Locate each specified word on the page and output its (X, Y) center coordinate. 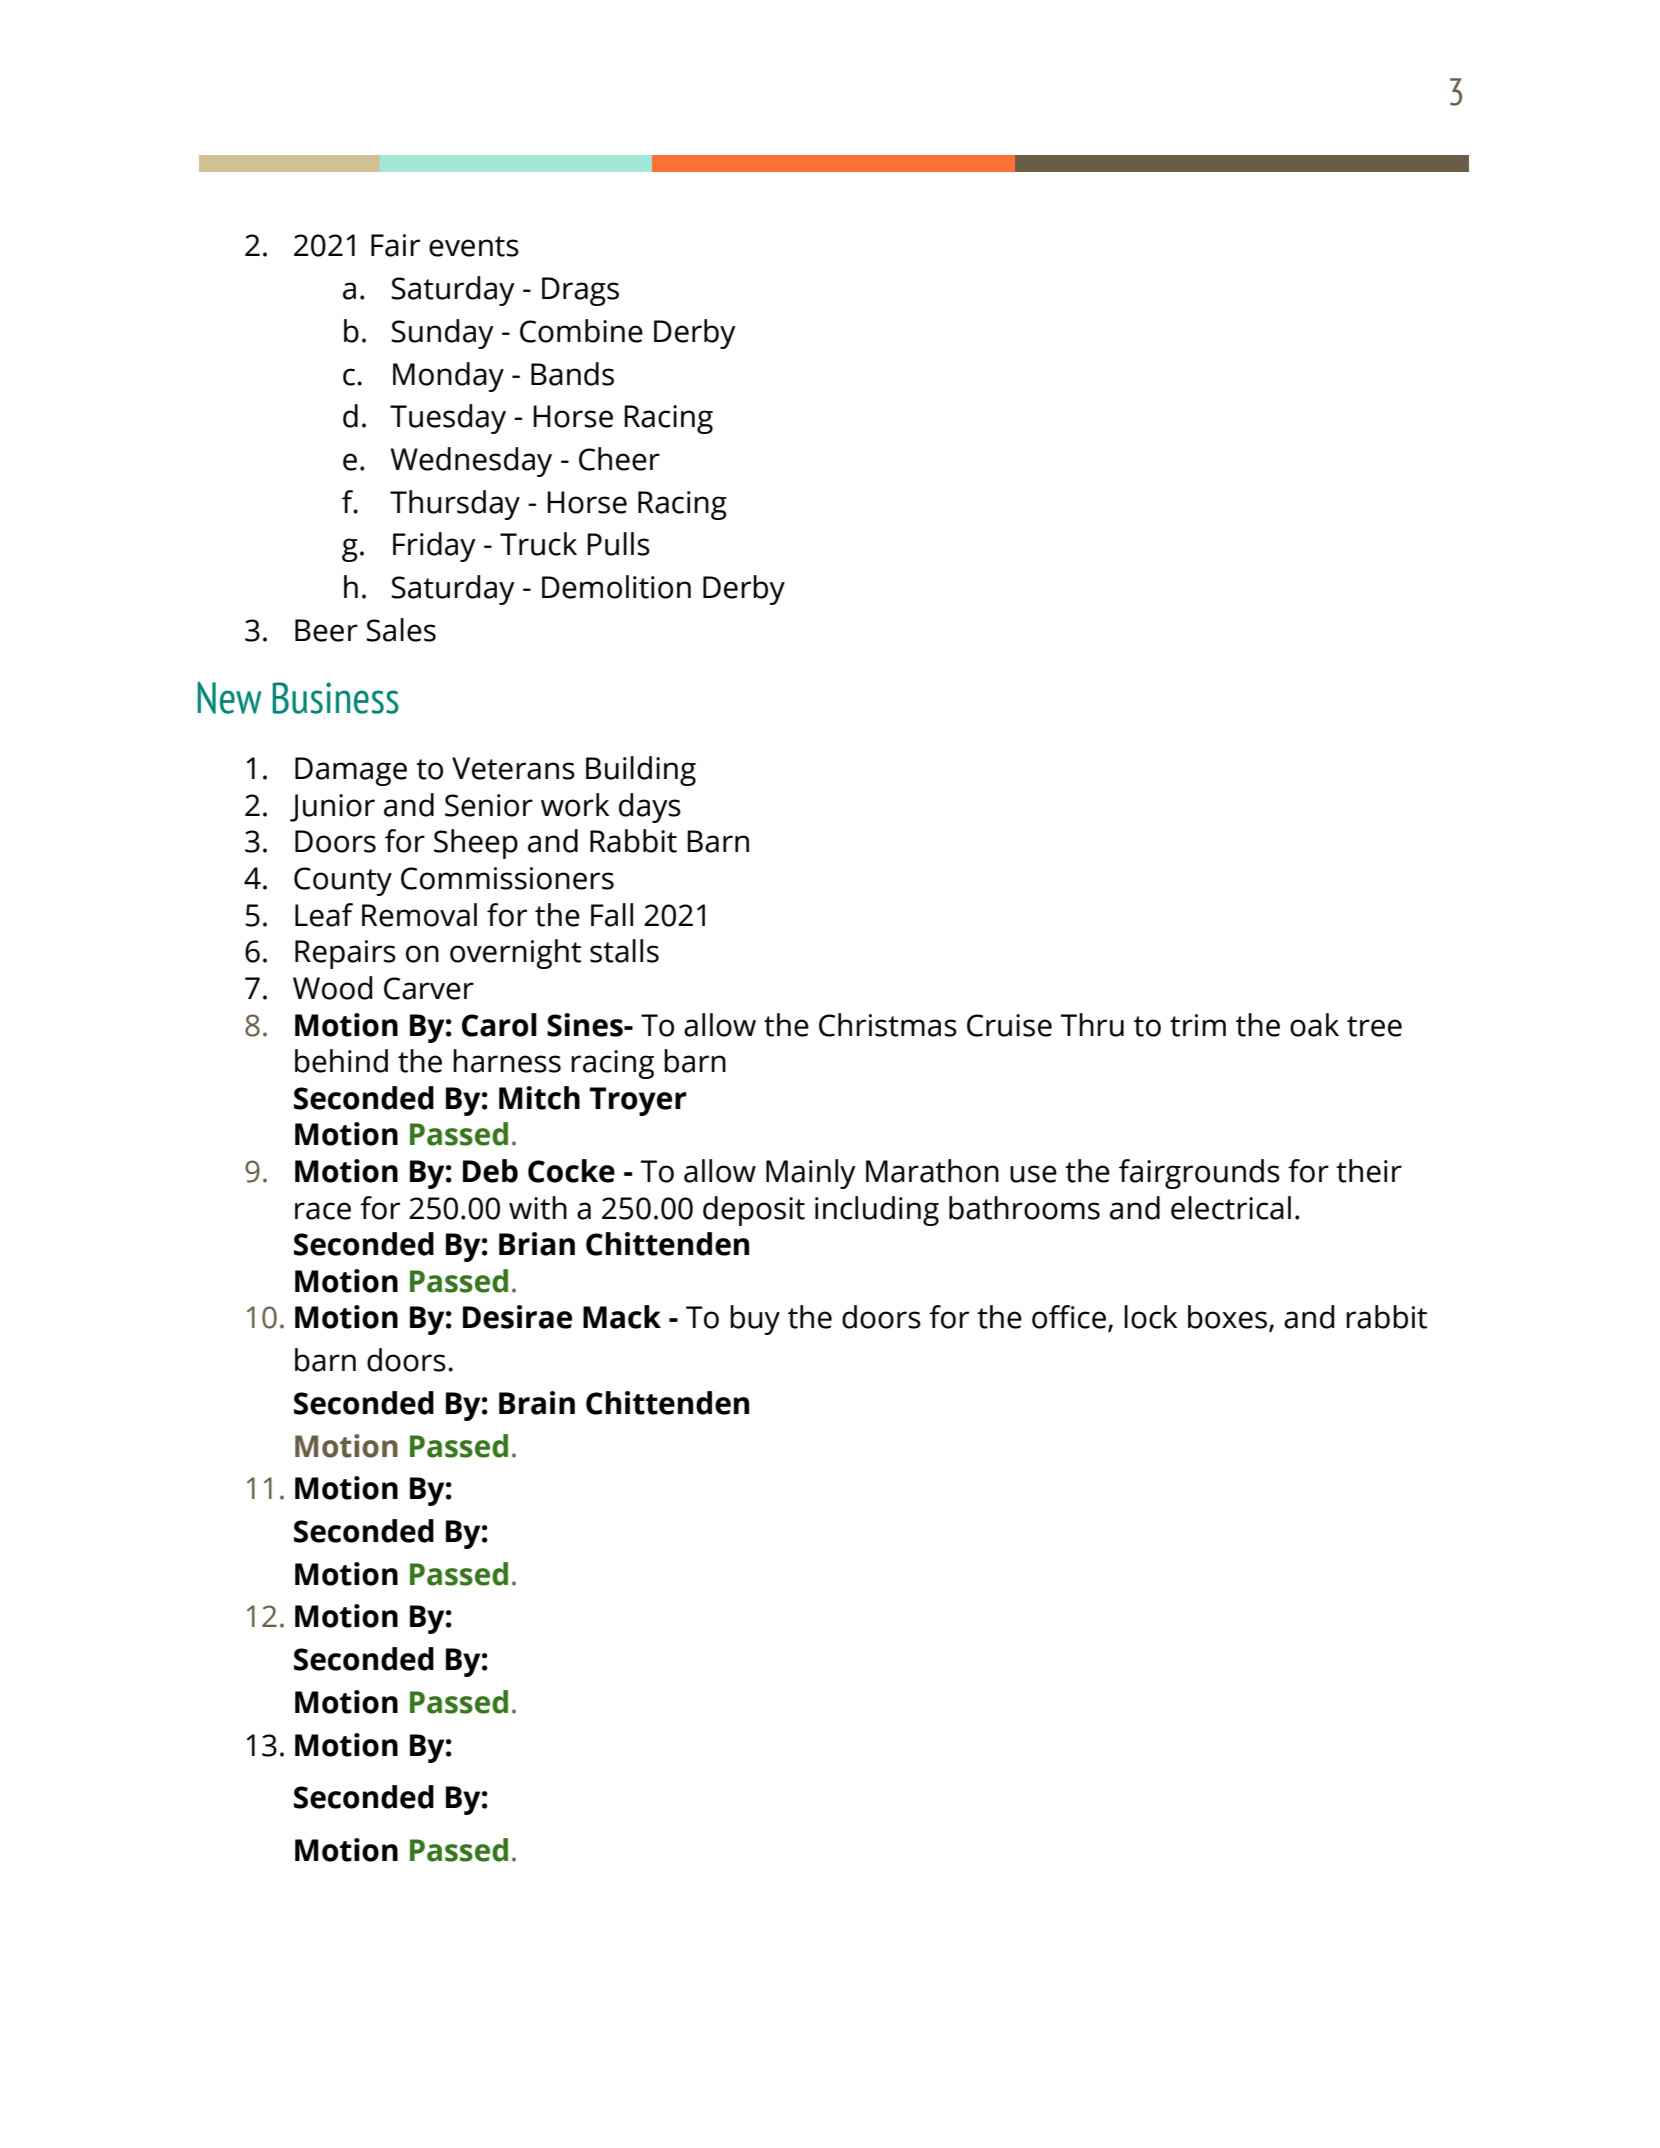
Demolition (616, 587)
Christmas (888, 1025)
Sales (401, 630)
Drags (580, 291)
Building (641, 771)
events (474, 246)
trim (1198, 1025)
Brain (537, 1403)
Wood (332, 988)
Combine (581, 331)
